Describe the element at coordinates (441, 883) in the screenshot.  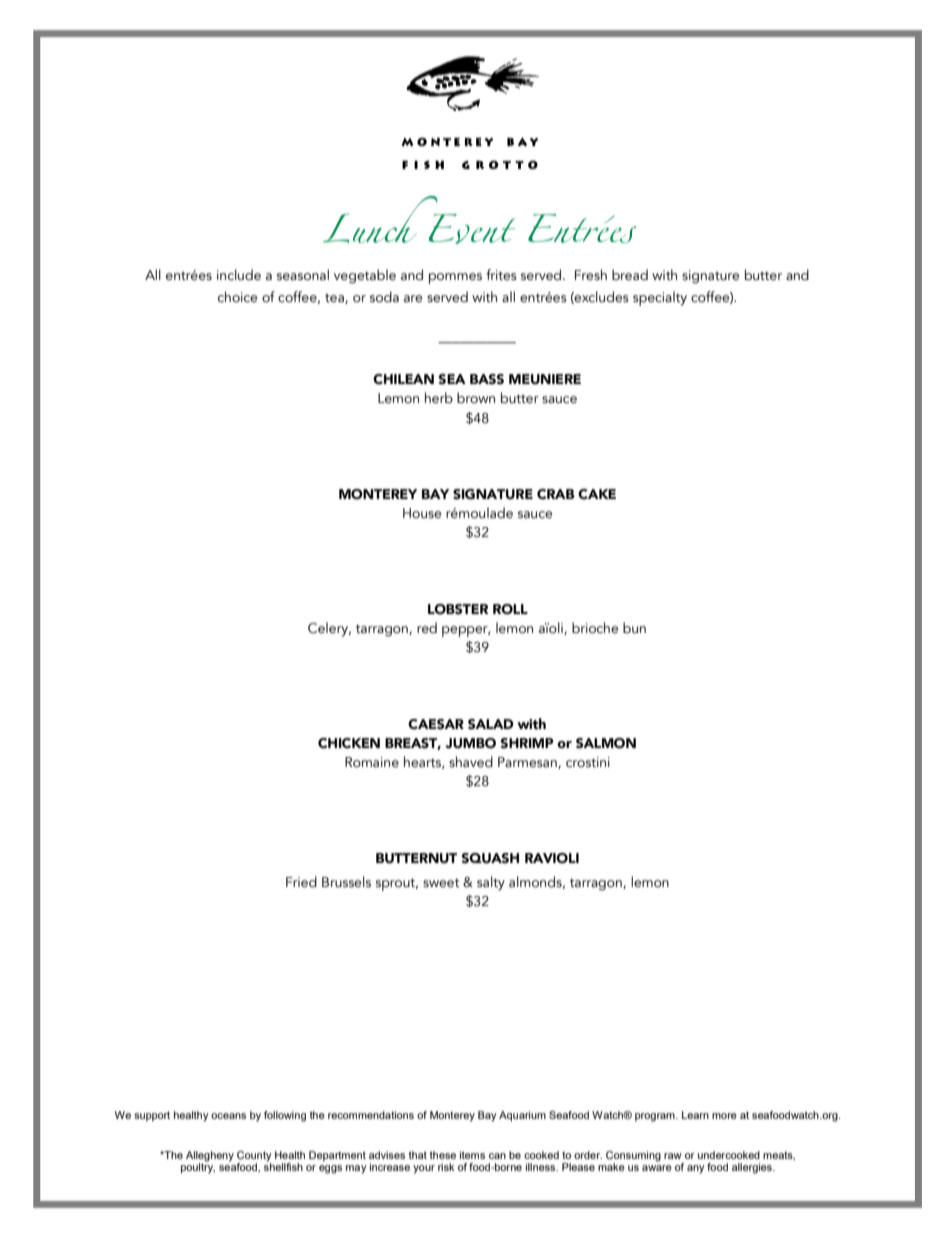
I see `sweet` at that location.
